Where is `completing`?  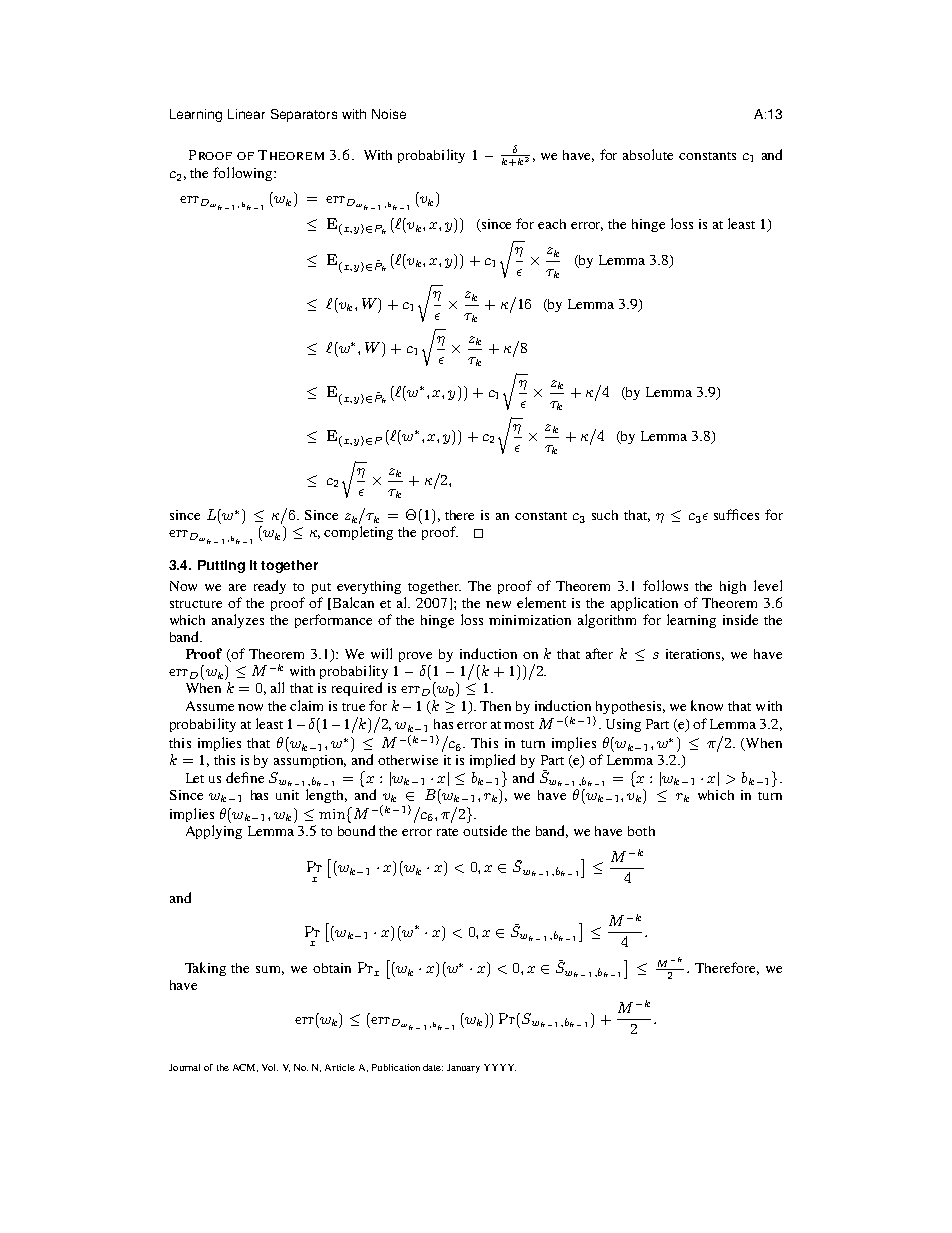 completing is located at coordinates (358, 533).
